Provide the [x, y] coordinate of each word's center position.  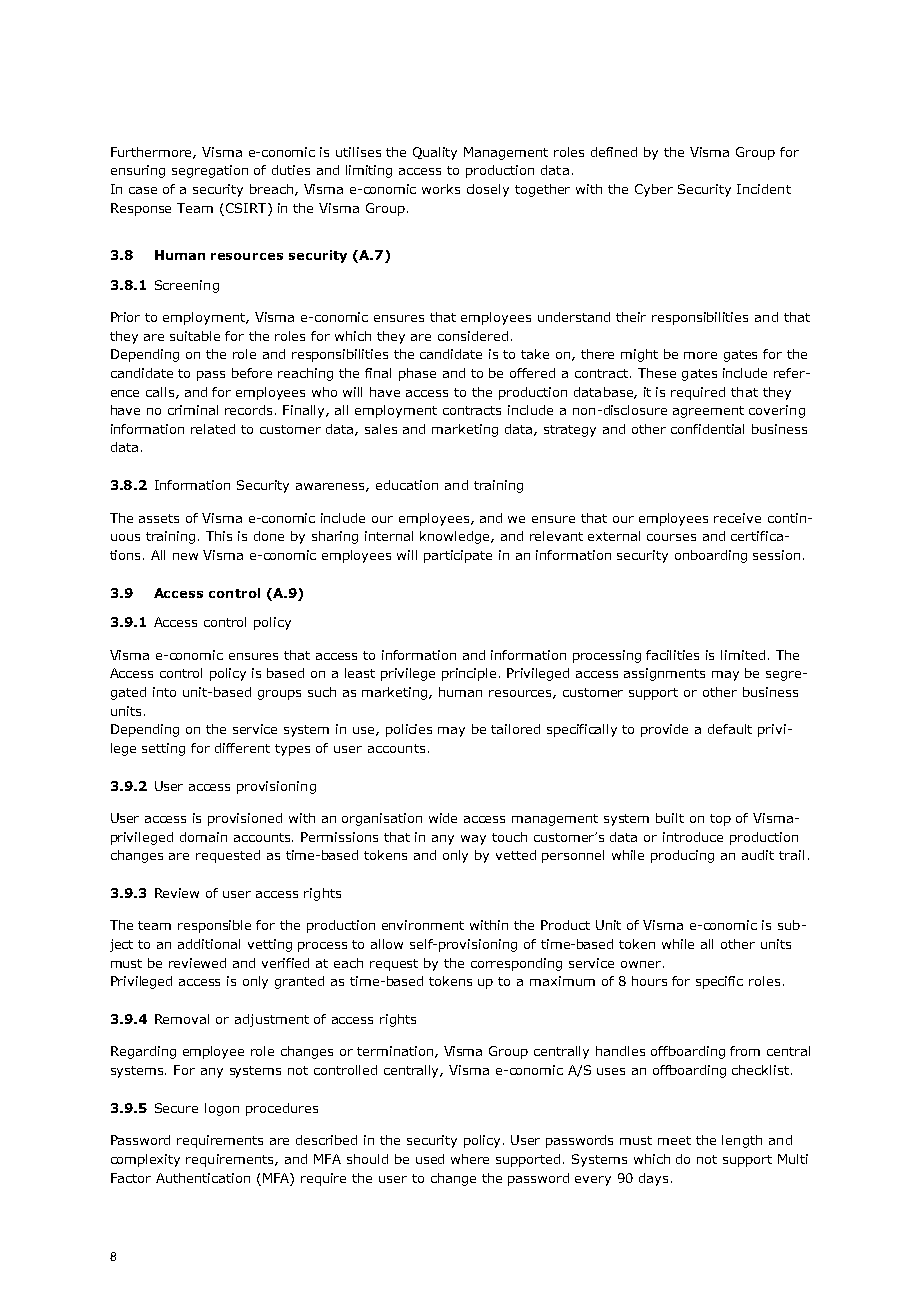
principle [471, 674]
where [470, 1159]
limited [743, 655]
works [441, 189]
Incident [764, 189]
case [143, 190]
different [242, 748]
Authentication [203, 1178]
